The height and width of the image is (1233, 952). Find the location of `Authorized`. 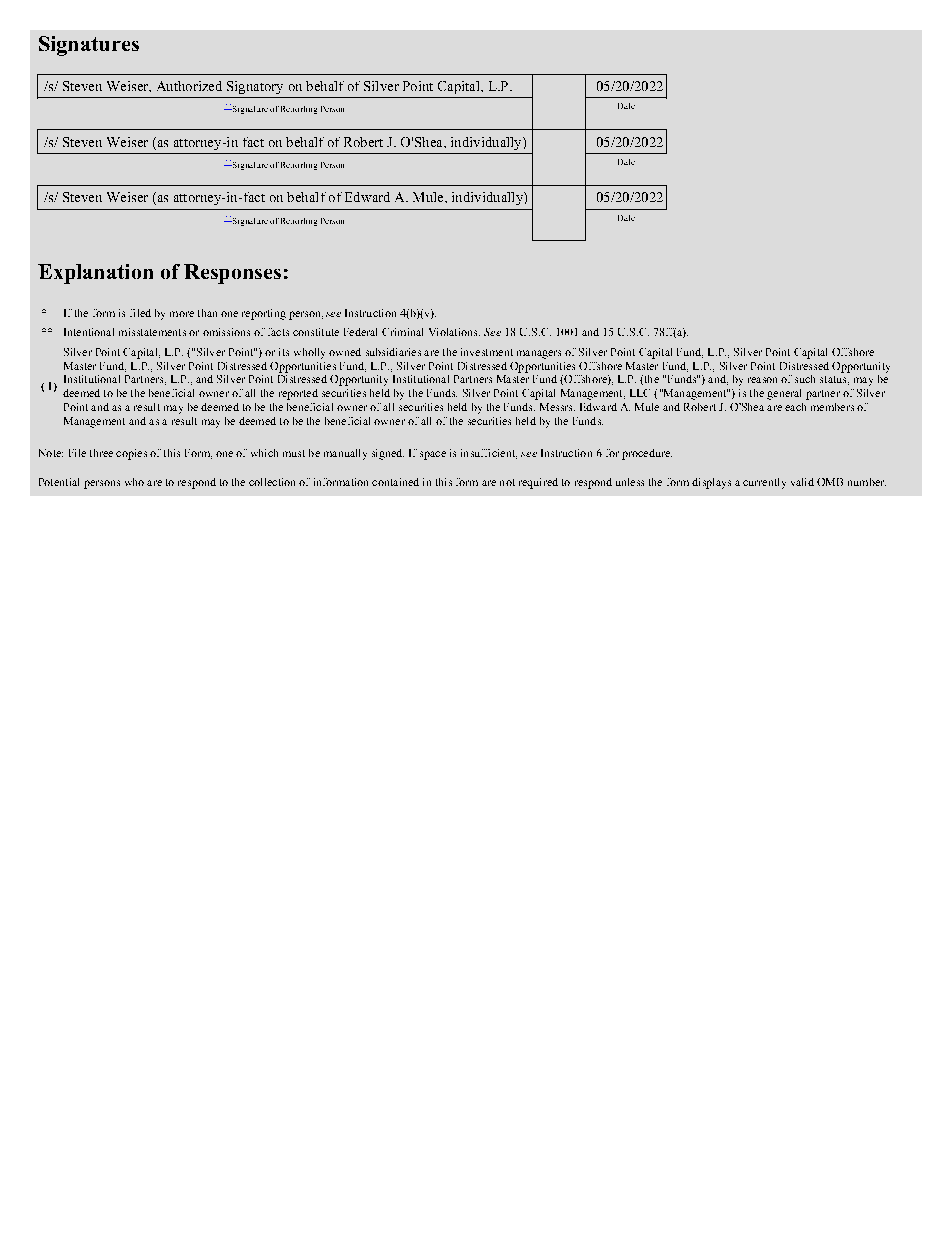

Authorized is located at coordinates (189, 86).
